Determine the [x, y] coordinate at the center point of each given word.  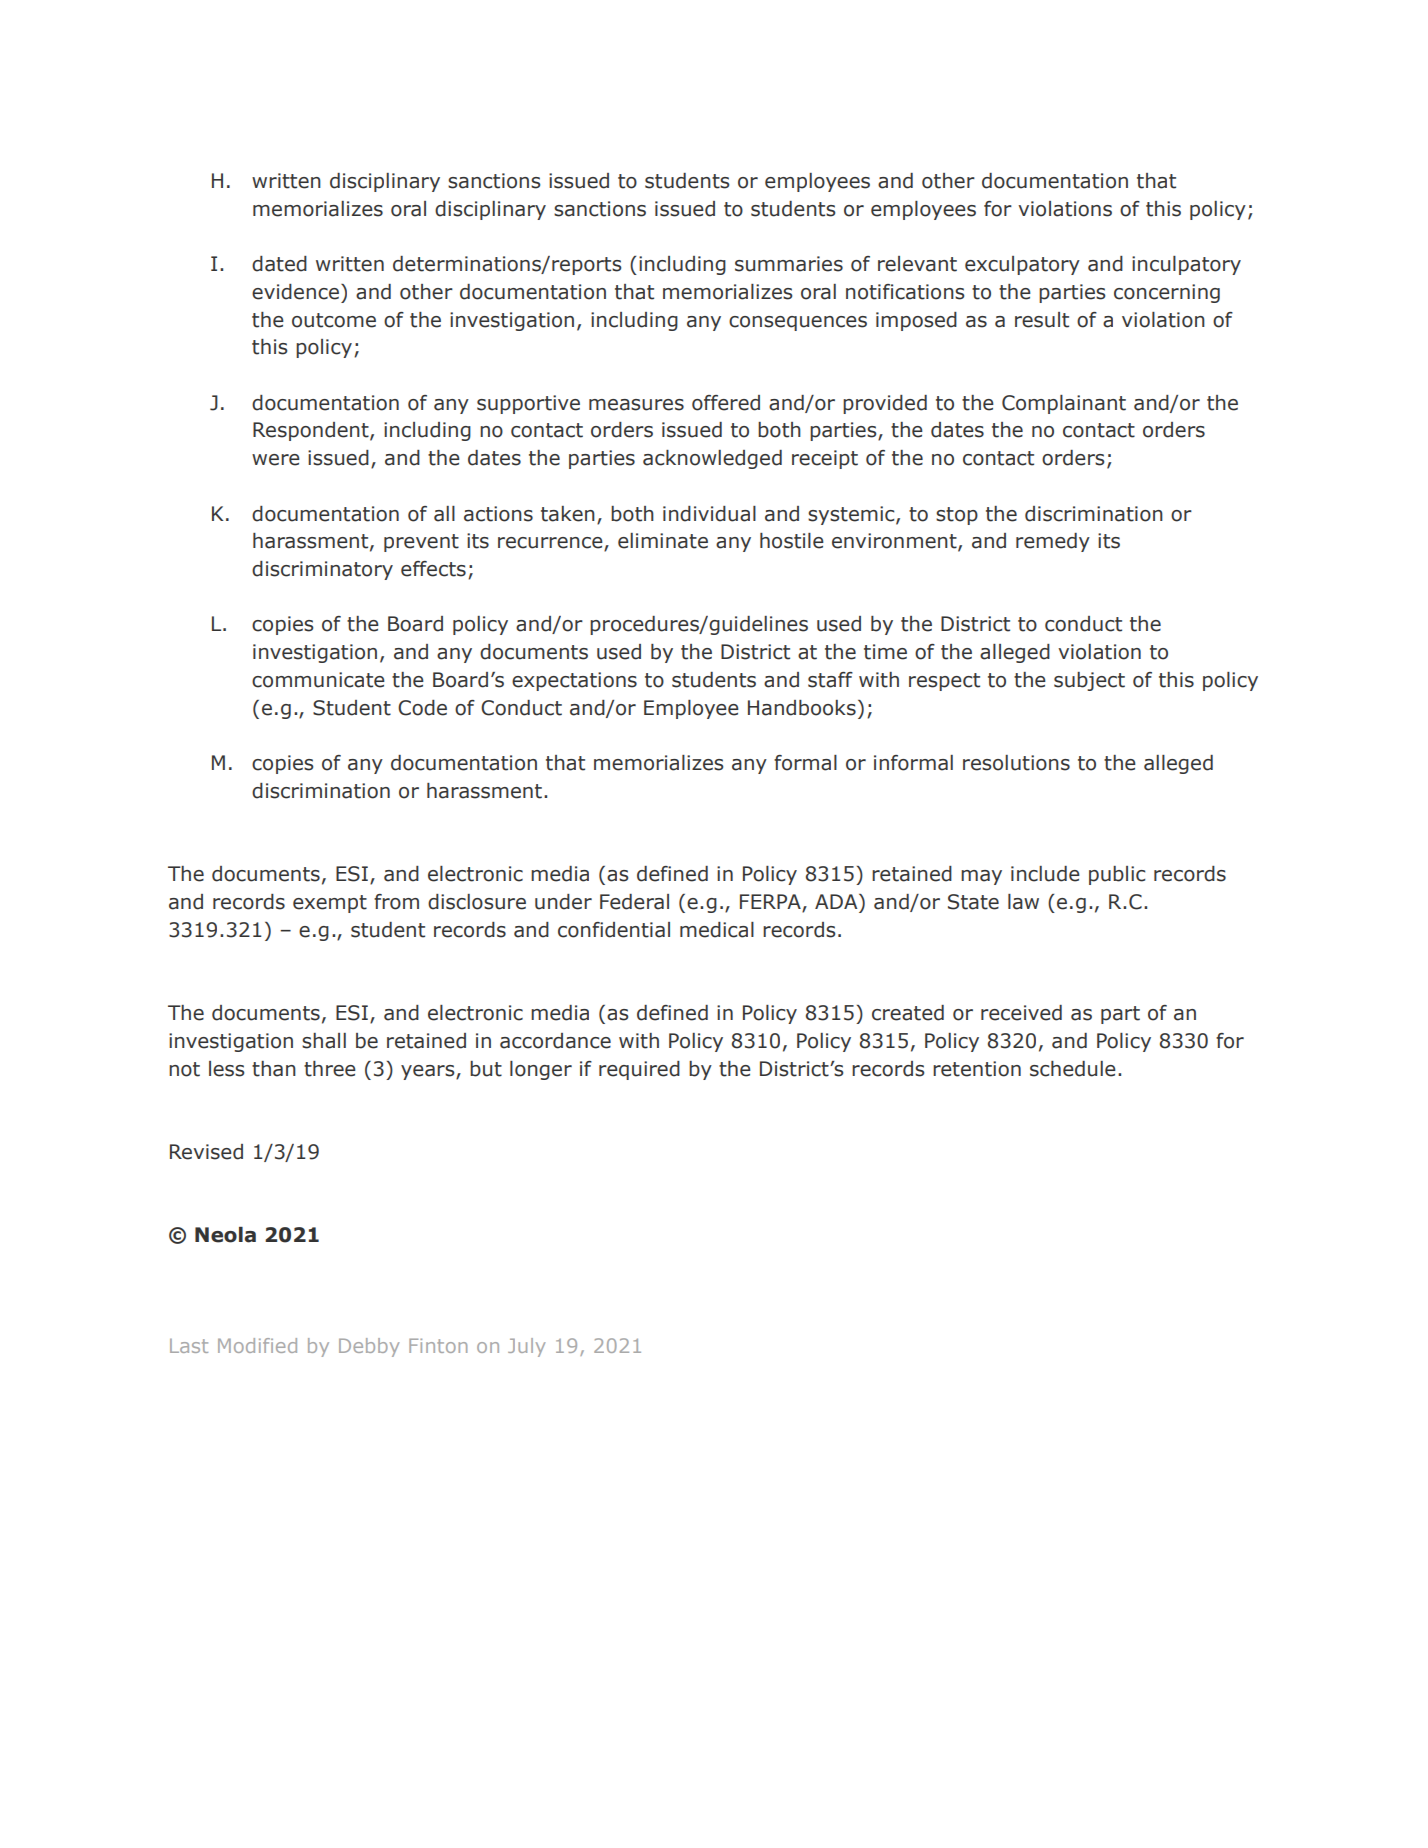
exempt [330, 904]
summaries [789, 264]
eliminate [663, 541]
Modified [257, 1345]
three [330, 1069]
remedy [1053, 542]
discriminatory [322, 570]
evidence [295, 292]
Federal [634, 902]
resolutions [1016, 763]
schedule [1073, 1069]
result [1042, 320]
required [639, 1070]
